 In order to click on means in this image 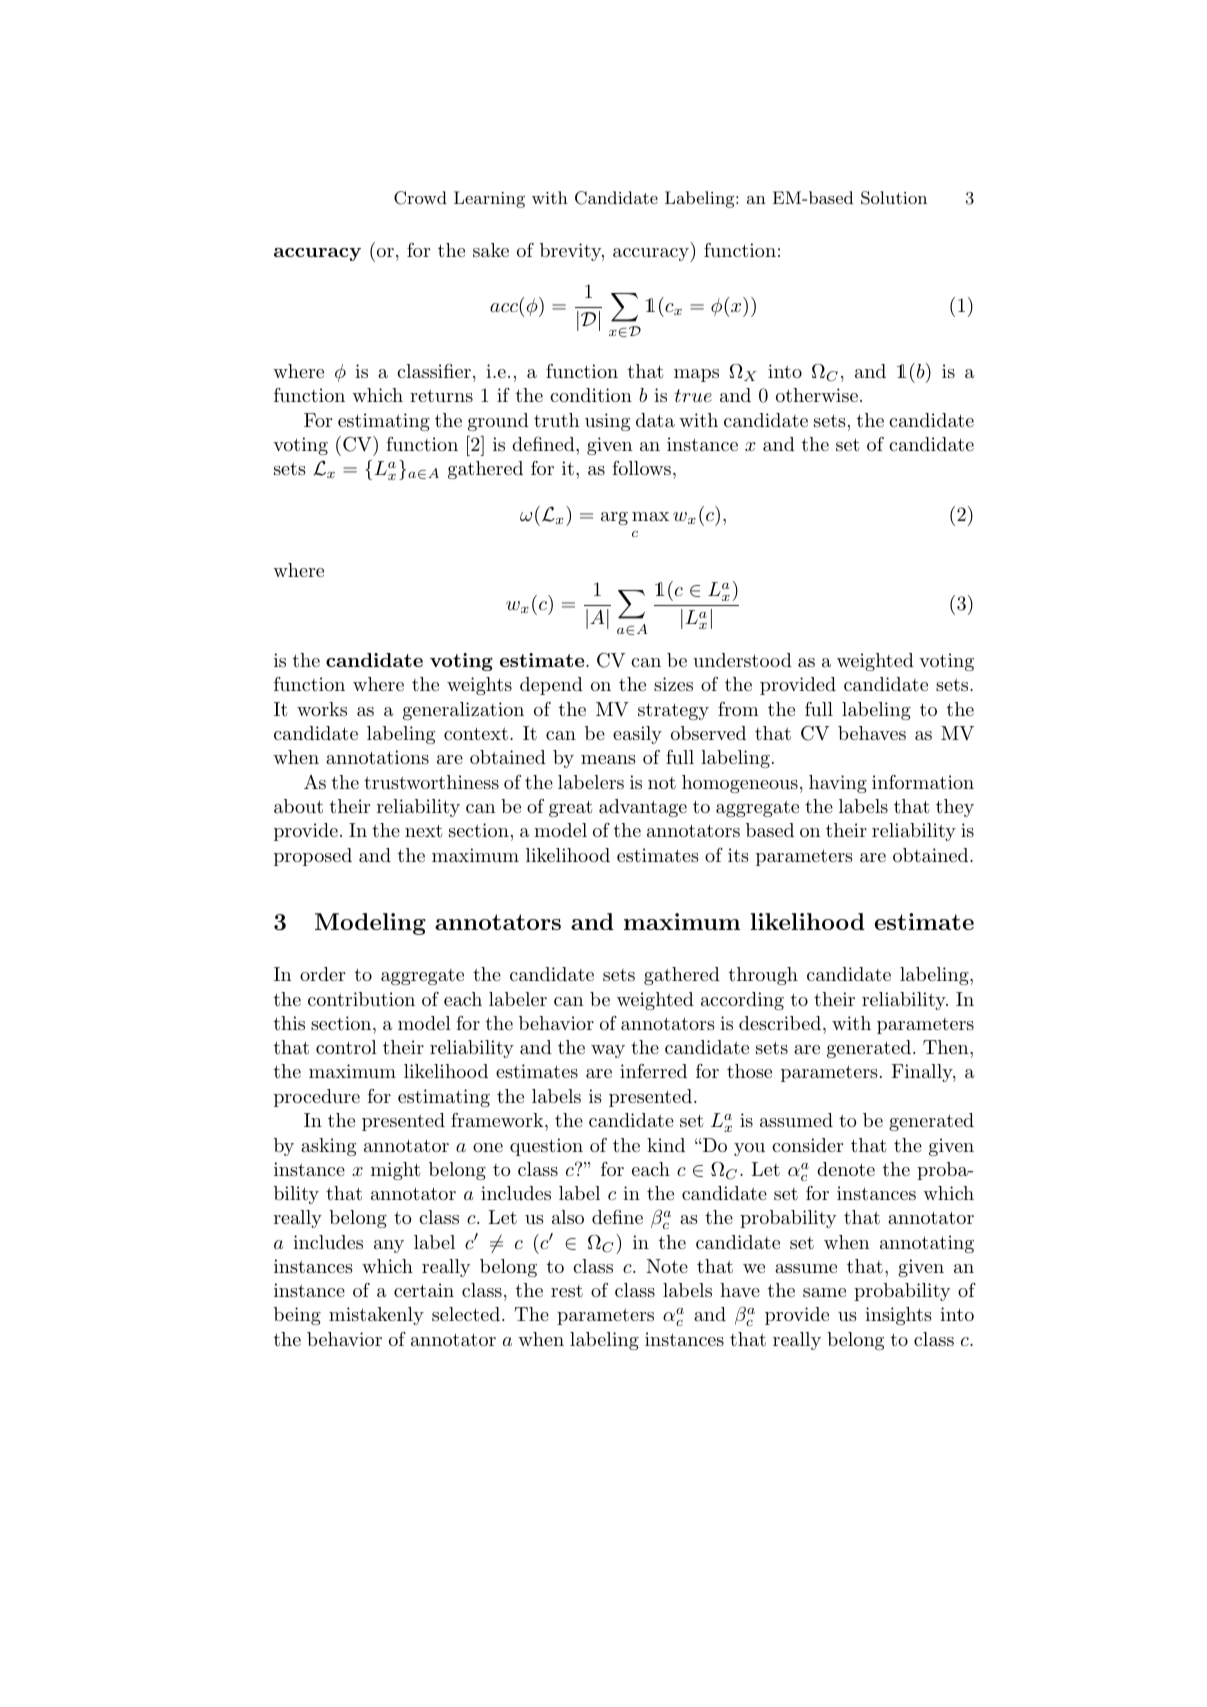, I will do `click(608, 759)`.
